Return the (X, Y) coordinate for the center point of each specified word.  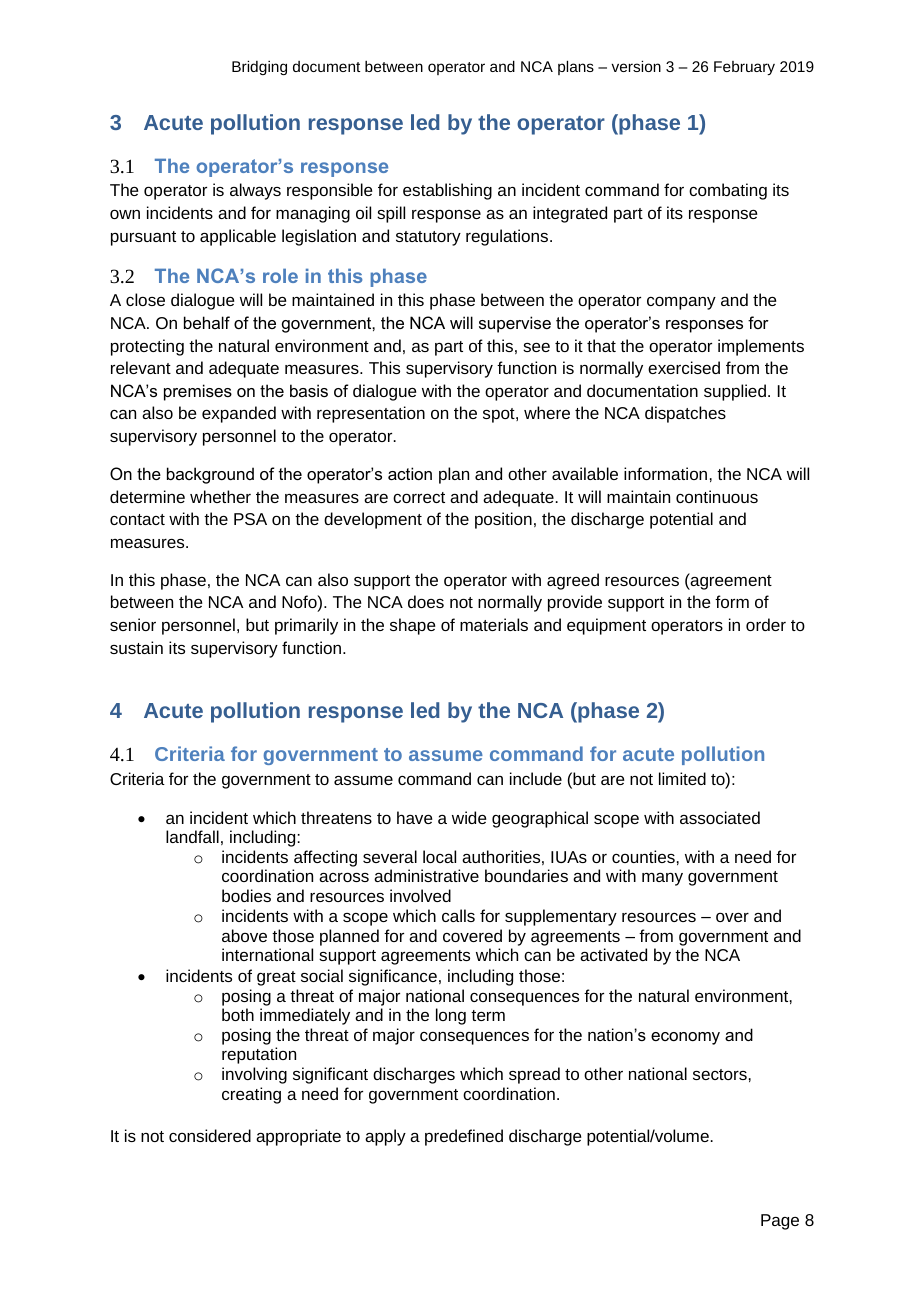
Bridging (259, 67)
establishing (447, 191)
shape (413, 626)
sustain (136, 647)
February (744, 68)
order (766, 624)
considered (210, 1135)
